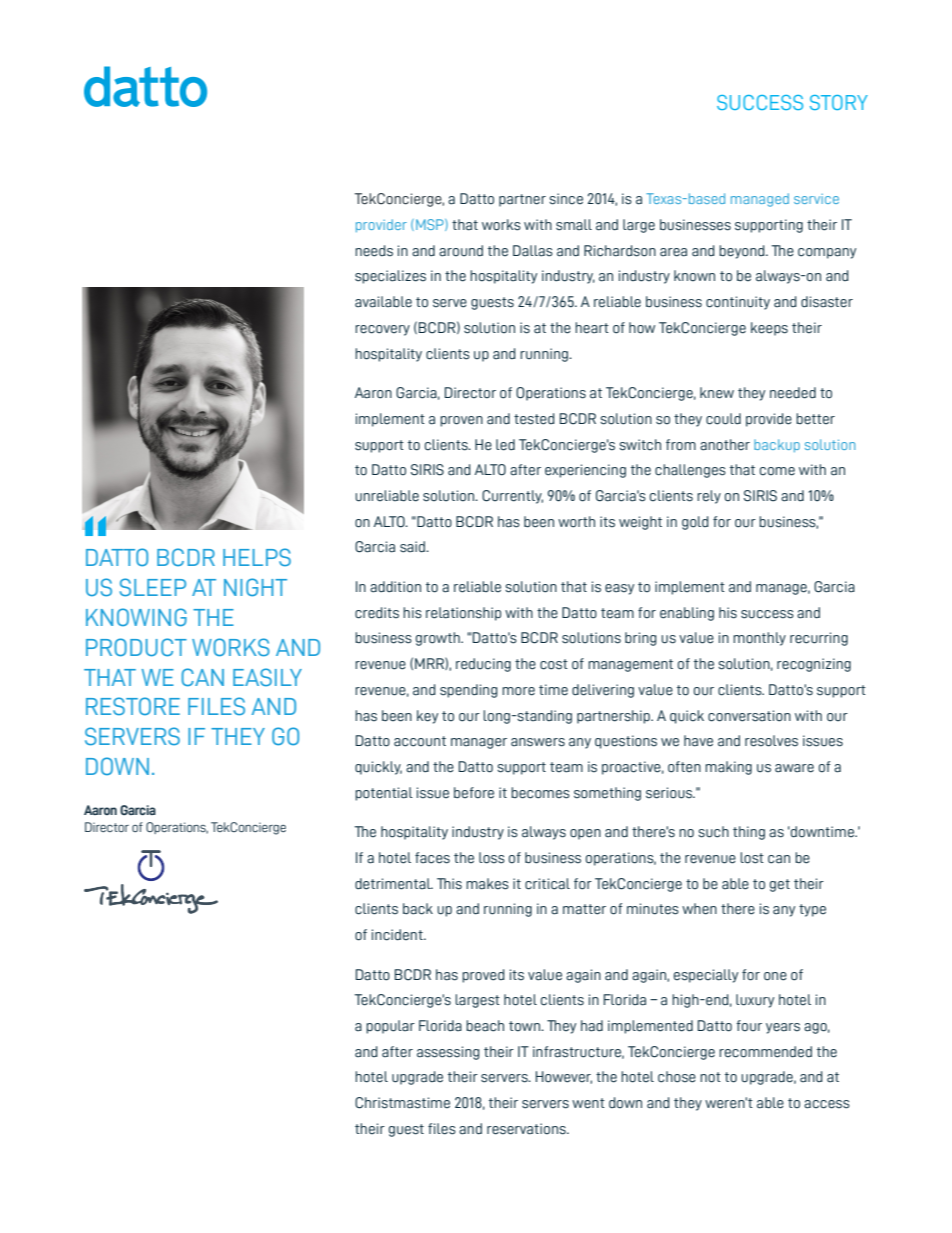 Image resolution: width=952 pixels, height=1233 pixels. What do you see at coordinates (463, 614) in the page?
I see `relationship` at bounding box center [463, 614].
